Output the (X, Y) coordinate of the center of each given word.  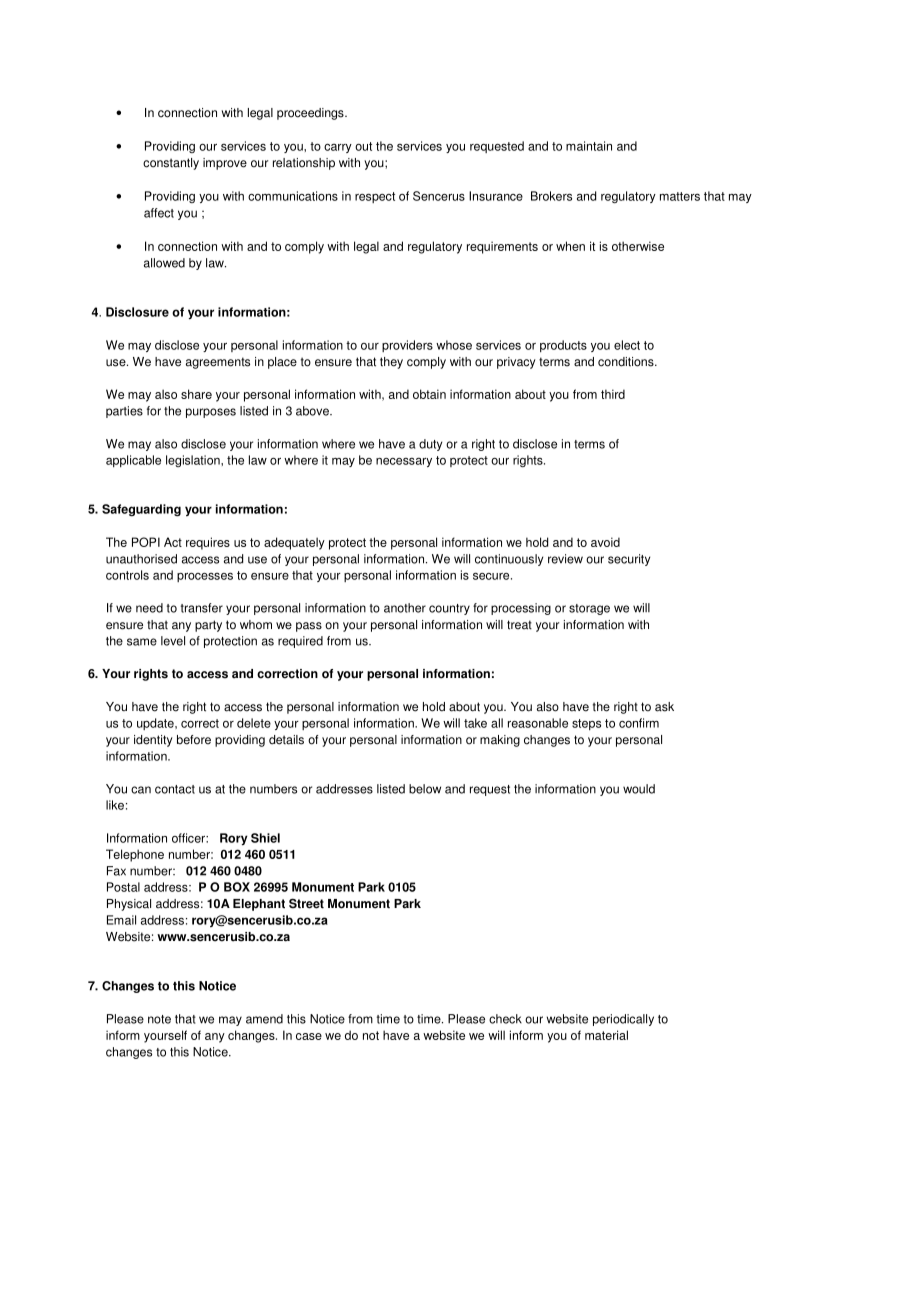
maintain (589, 146)
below (425, 789)
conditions (627, 362)
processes (205, 577)
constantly (171, 164)
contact (175, 789)
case (309, 1036)
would (639, 789)
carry (338, 148)
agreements (218, 363)
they (391, 363)
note (159, 1019)
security (629, 560)
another (405, 608)
